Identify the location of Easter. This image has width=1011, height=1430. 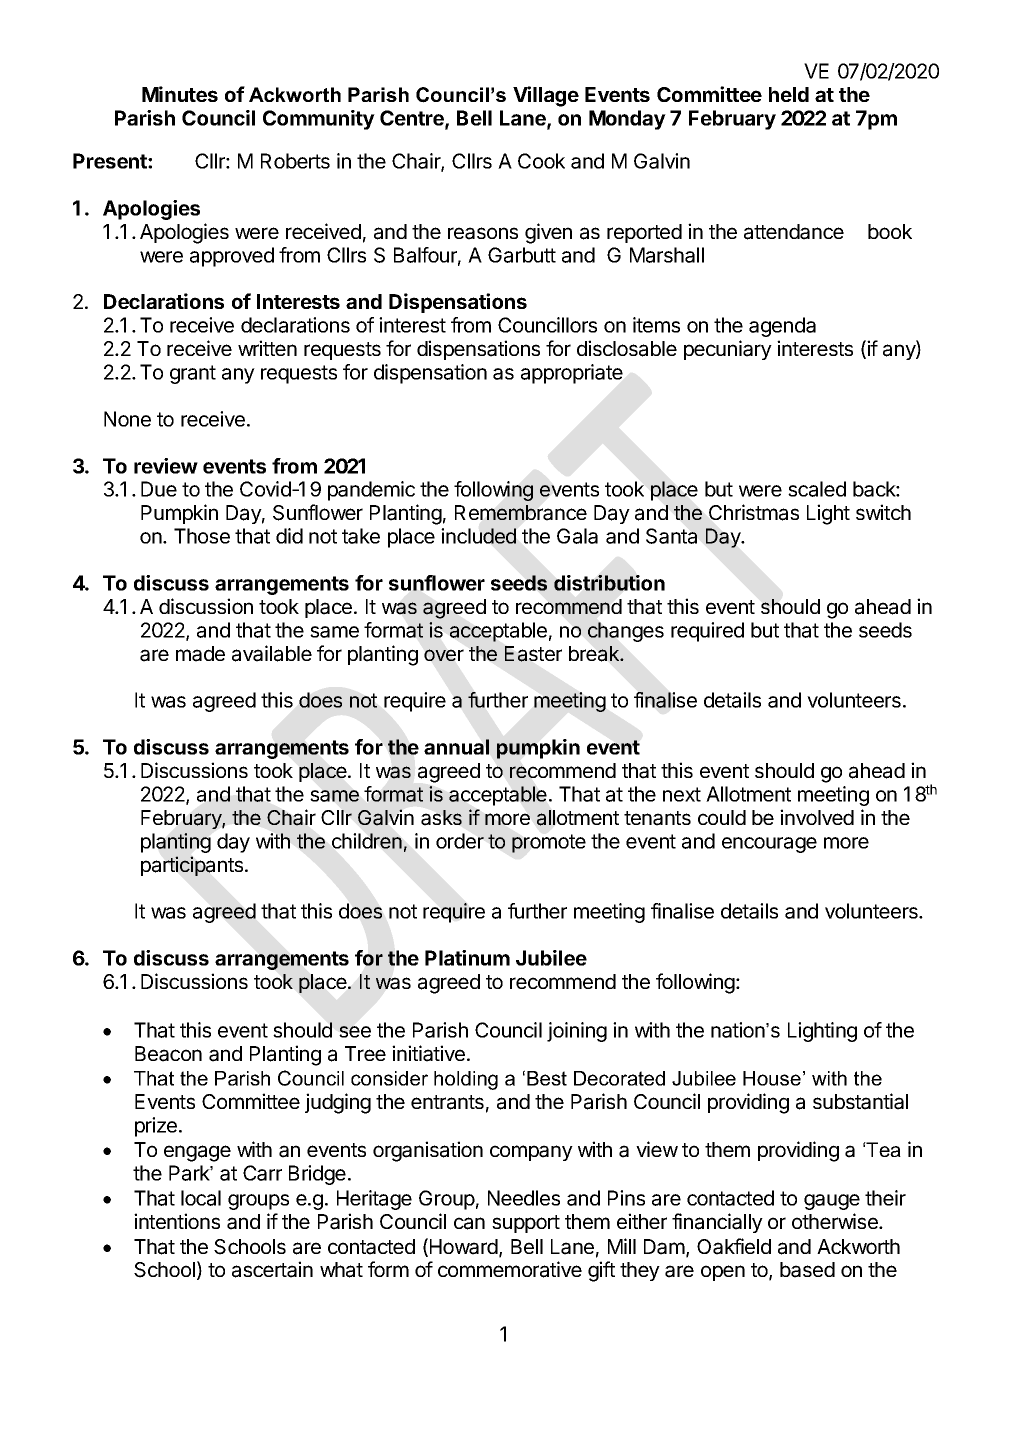
(533, 654).
